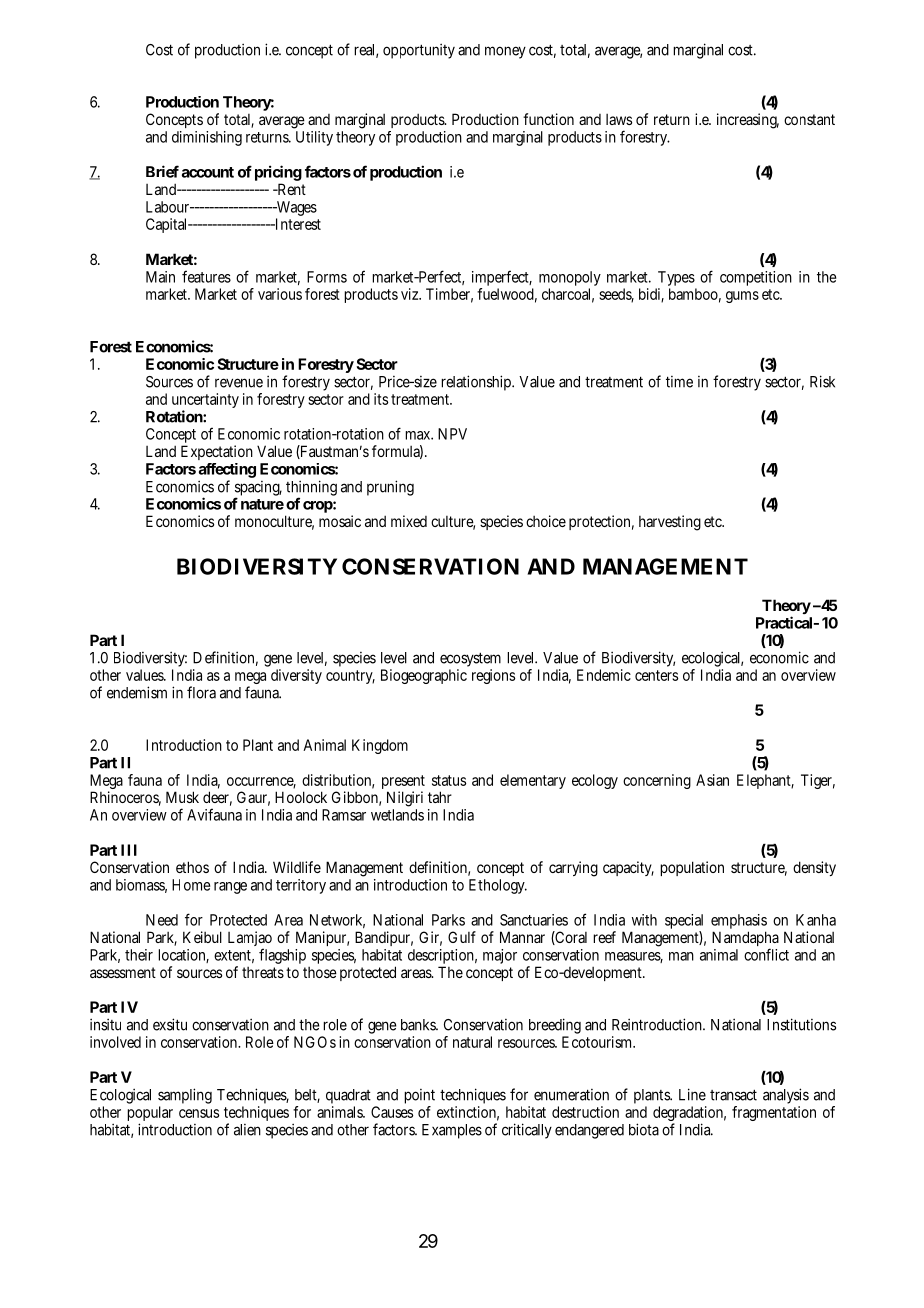 This image has height=1308, width=924. Describe the element at coordinates (201, 692) in the image. I see `flora` at that location.
